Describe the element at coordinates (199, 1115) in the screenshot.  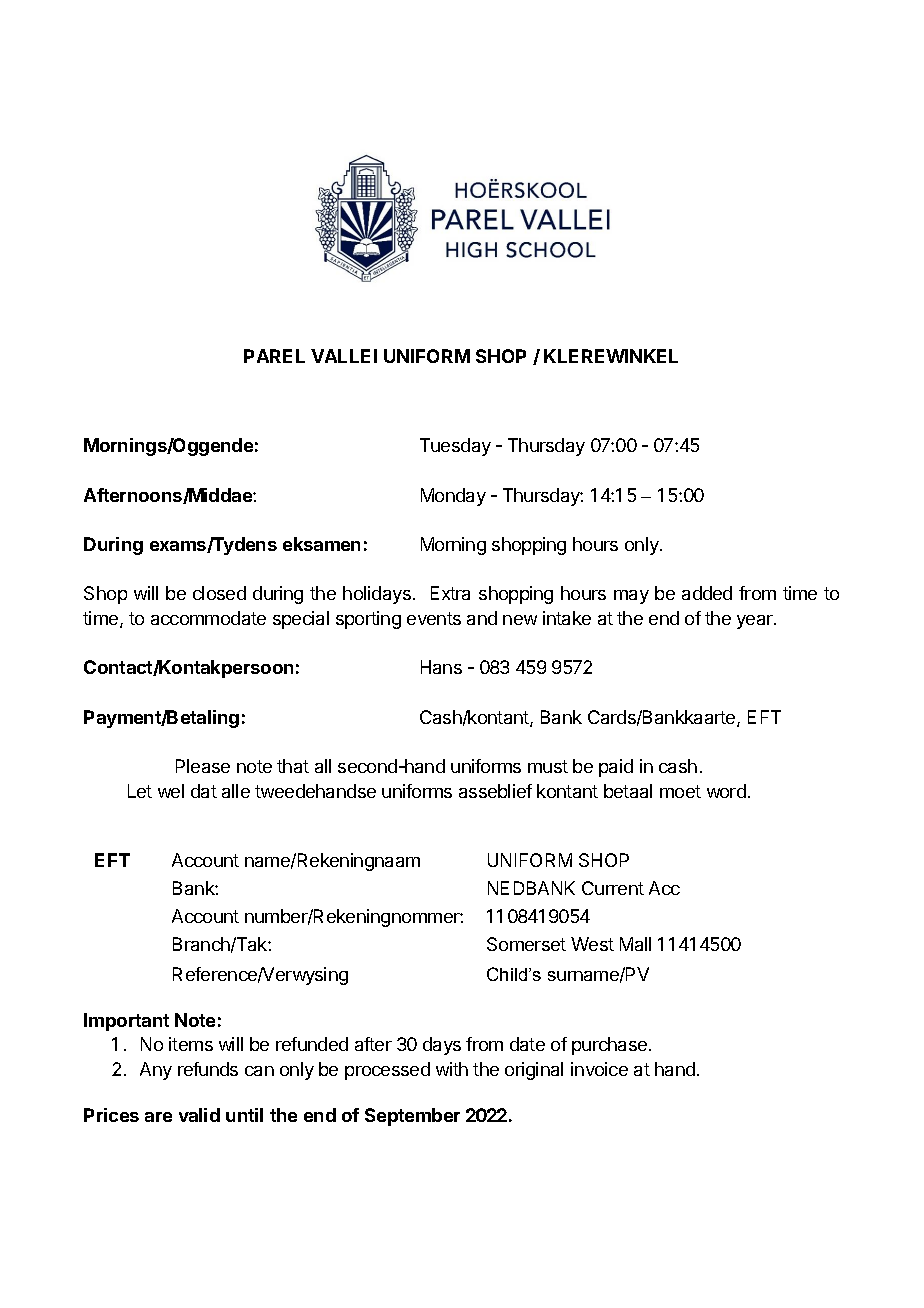
I see `valid` at that location.
